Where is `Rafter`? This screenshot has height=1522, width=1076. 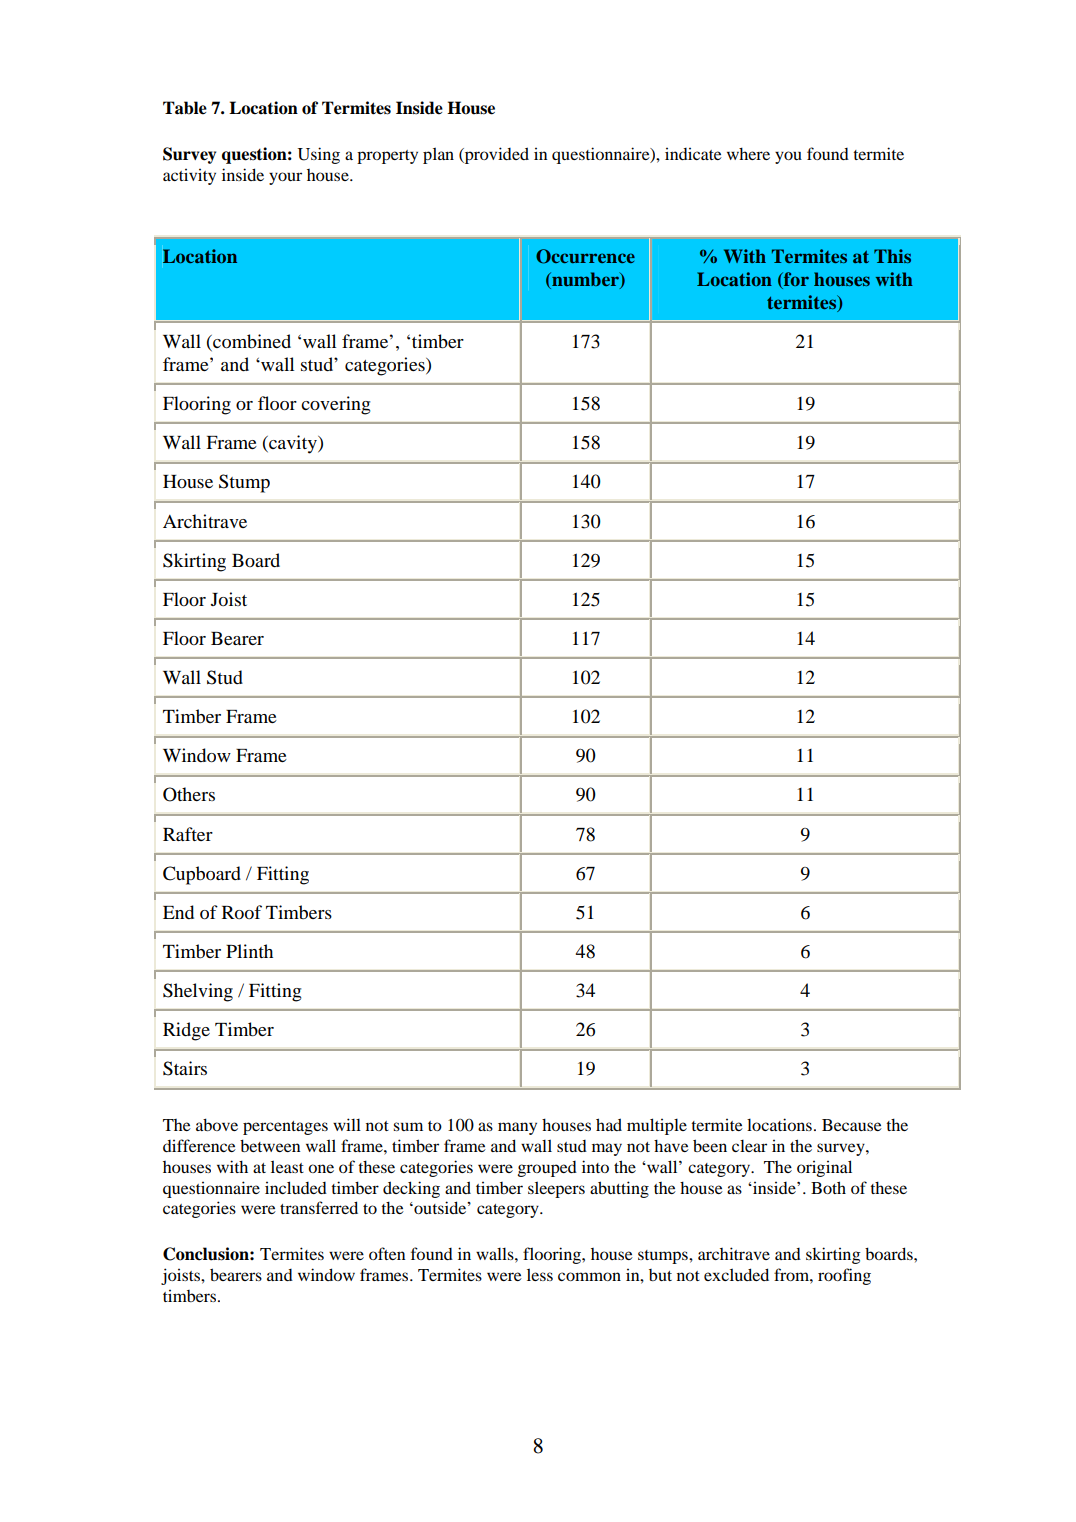 Rafter is located at coordinates (188, 834).
